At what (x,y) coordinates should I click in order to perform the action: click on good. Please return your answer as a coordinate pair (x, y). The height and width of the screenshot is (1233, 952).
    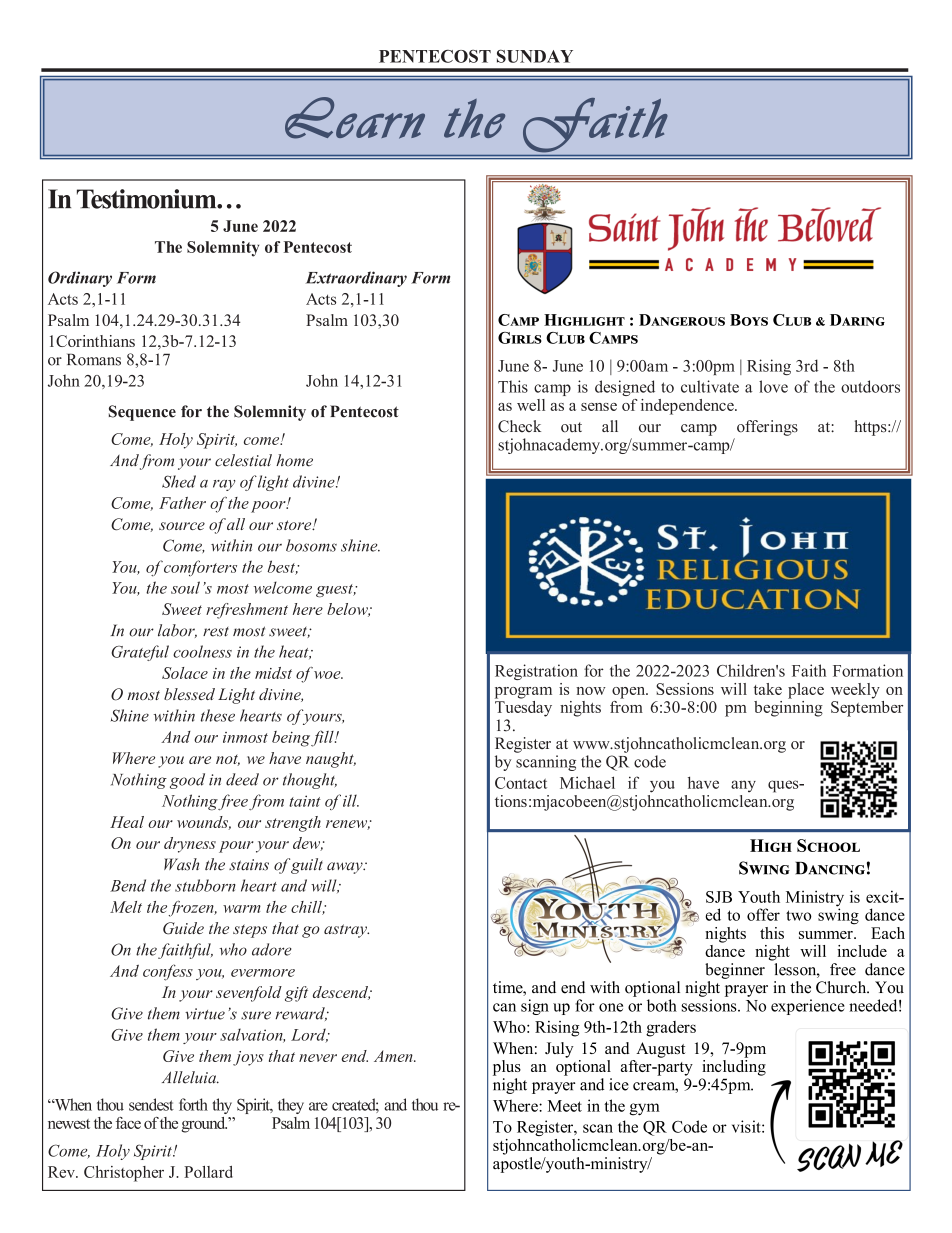
    Looking at the image, I should click on (187, 781).
